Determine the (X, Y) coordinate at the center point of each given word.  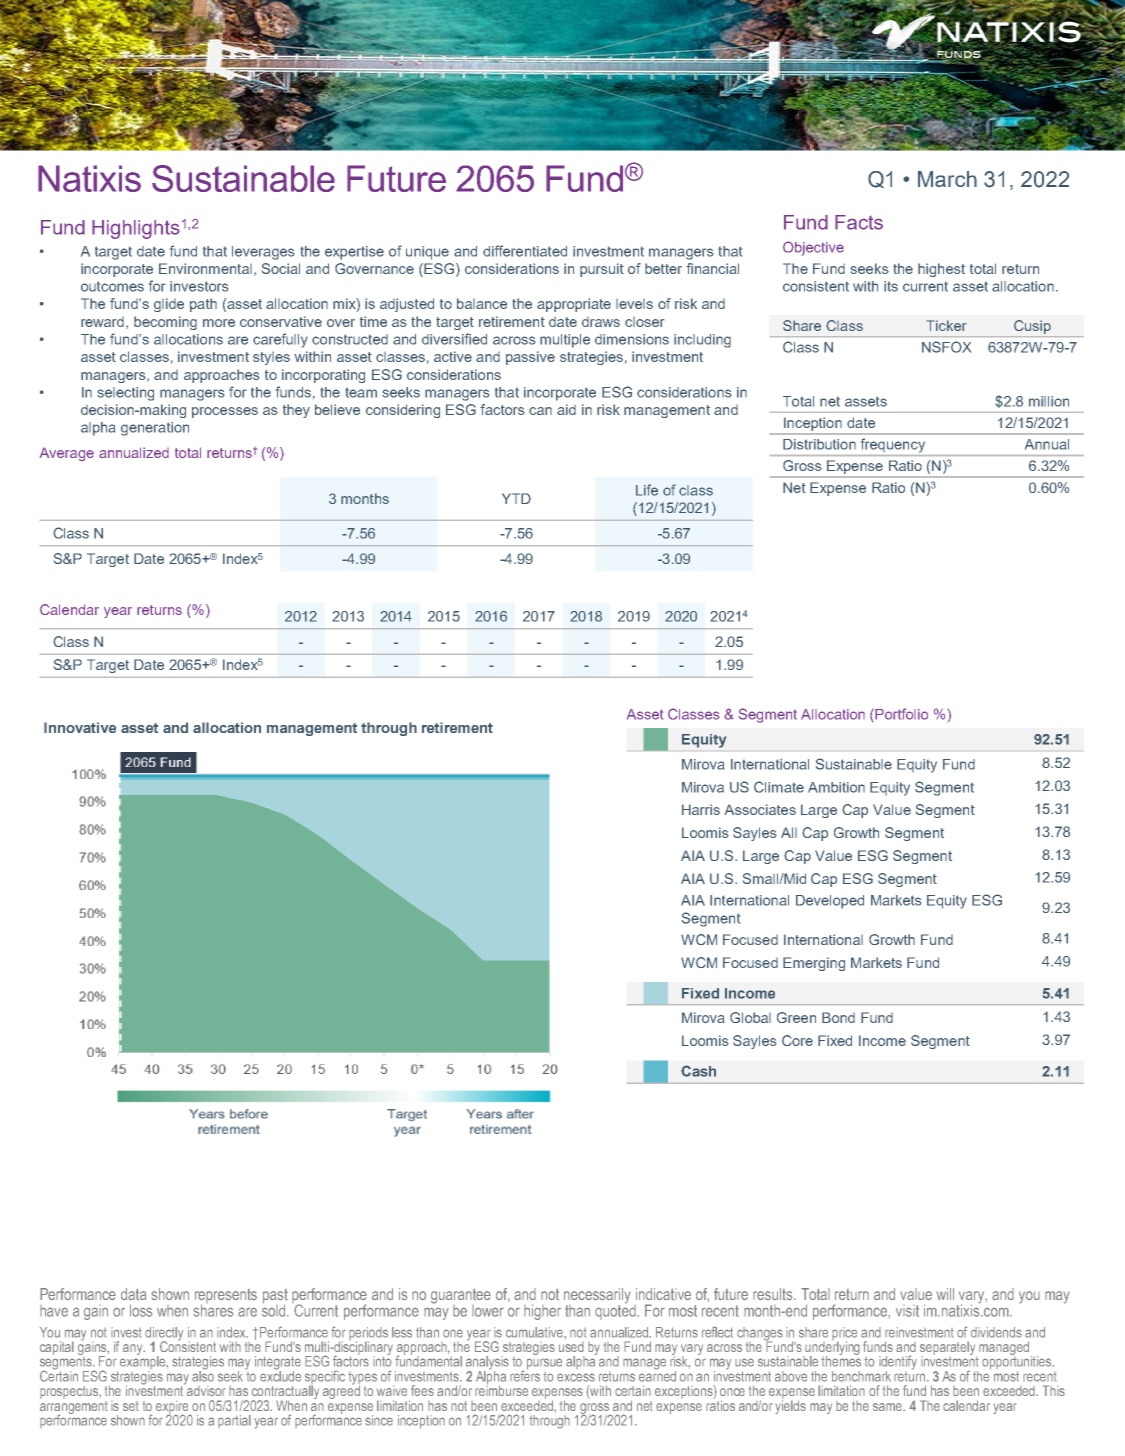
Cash (698, 1071)
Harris (701, 809)
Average (67, 454)
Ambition (836, 787)
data (133, 1294)
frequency (893, 445)
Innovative (80, 727)
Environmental (205, 268)
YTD (516, 498)
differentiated (525, 251)
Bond (838, 1017)
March (947, 179)
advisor (205, 1389)
